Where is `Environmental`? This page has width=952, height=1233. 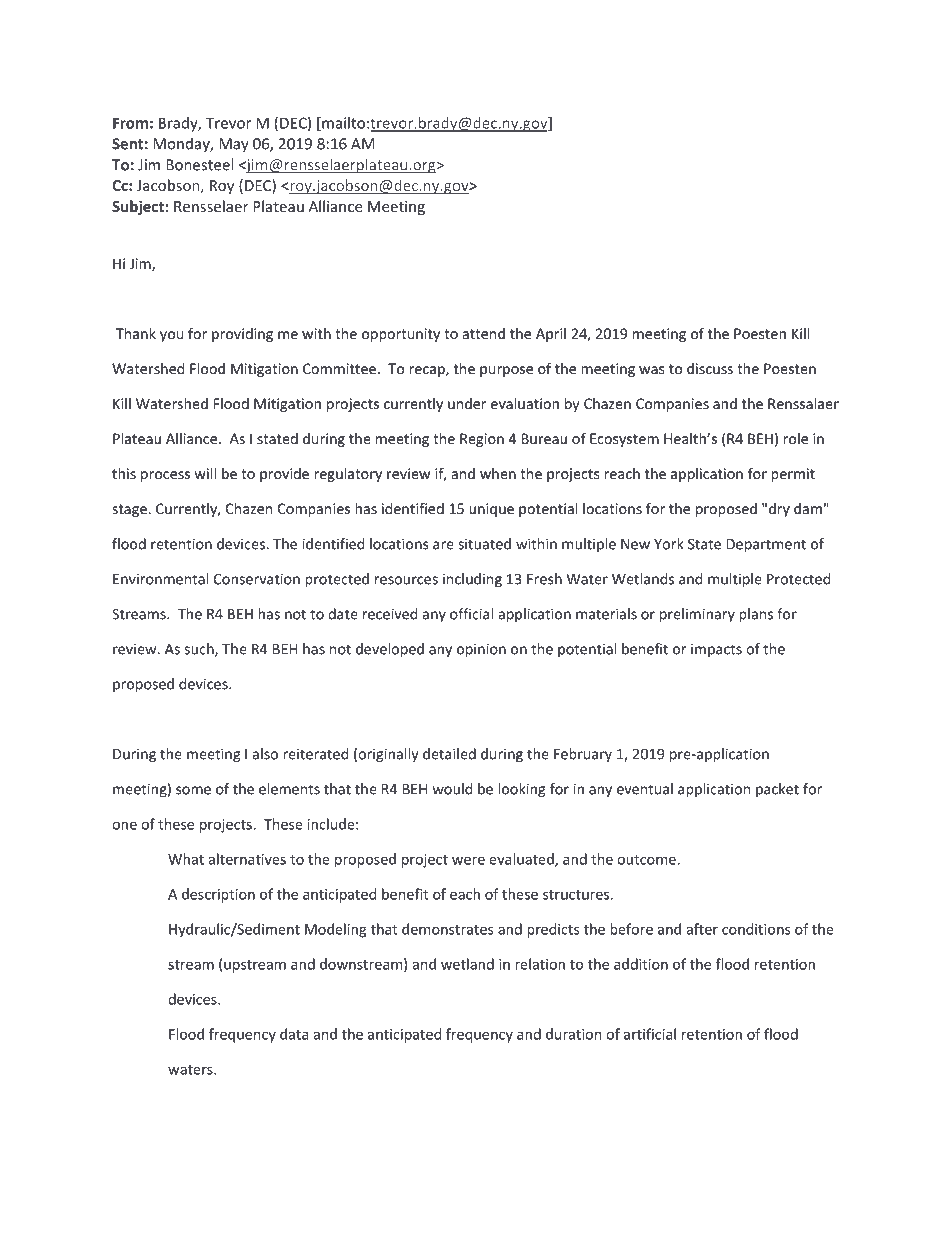 Environmental is located at coordinates (161, 579).
